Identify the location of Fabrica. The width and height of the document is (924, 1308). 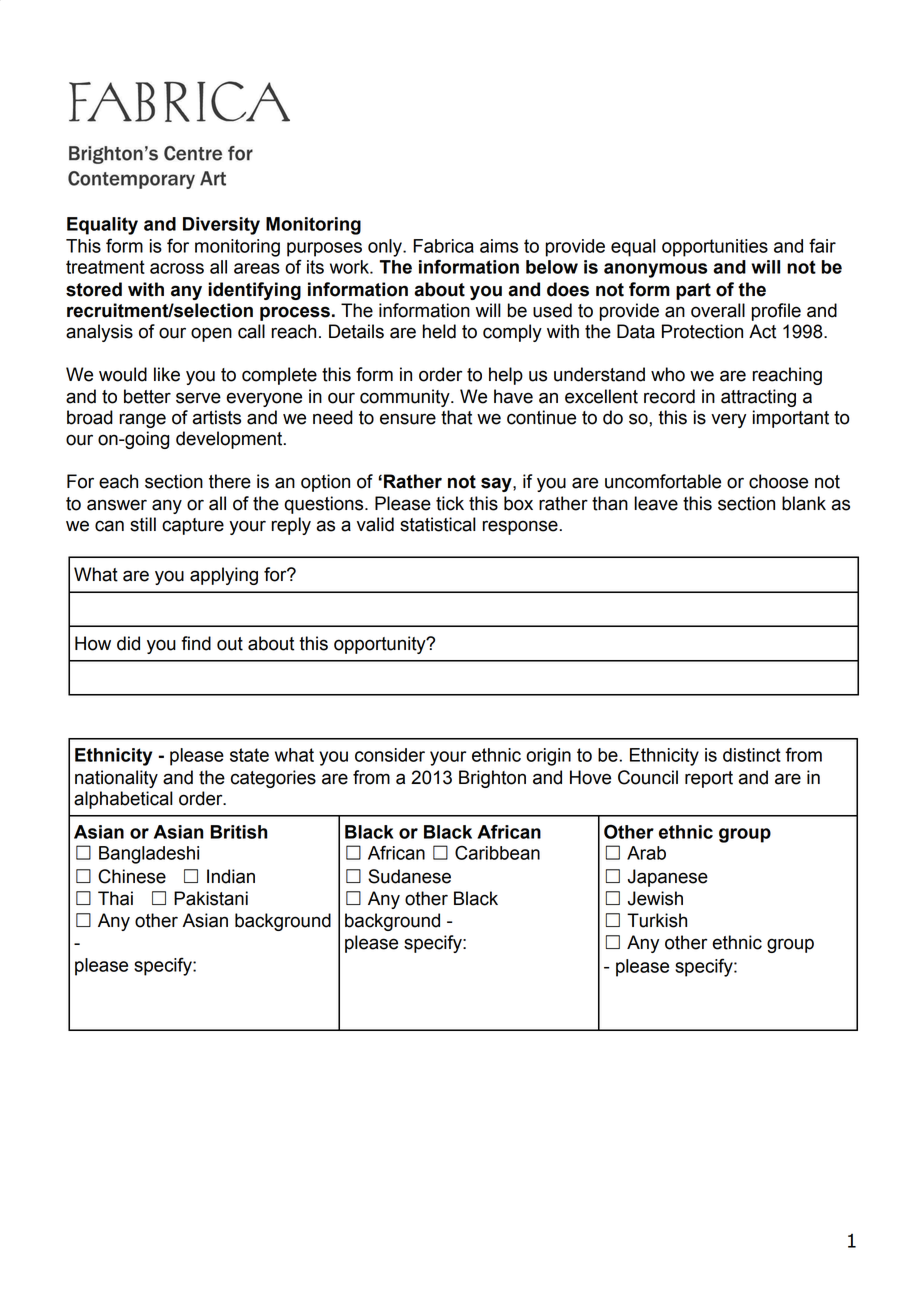
(443, 246).
